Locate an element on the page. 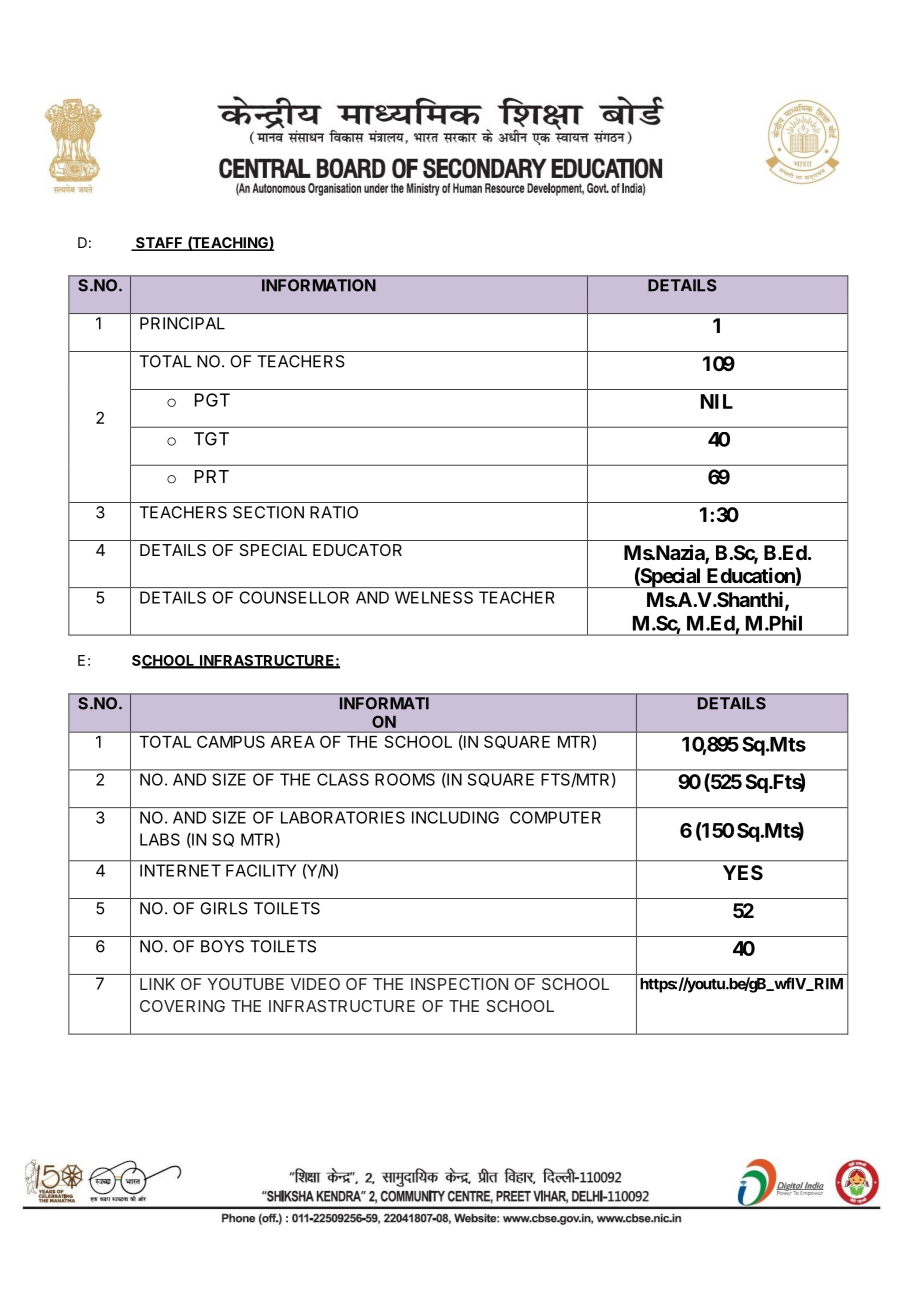 The width and height of the image is (924, 1307). NIL is located at coordinates (717, 401).
